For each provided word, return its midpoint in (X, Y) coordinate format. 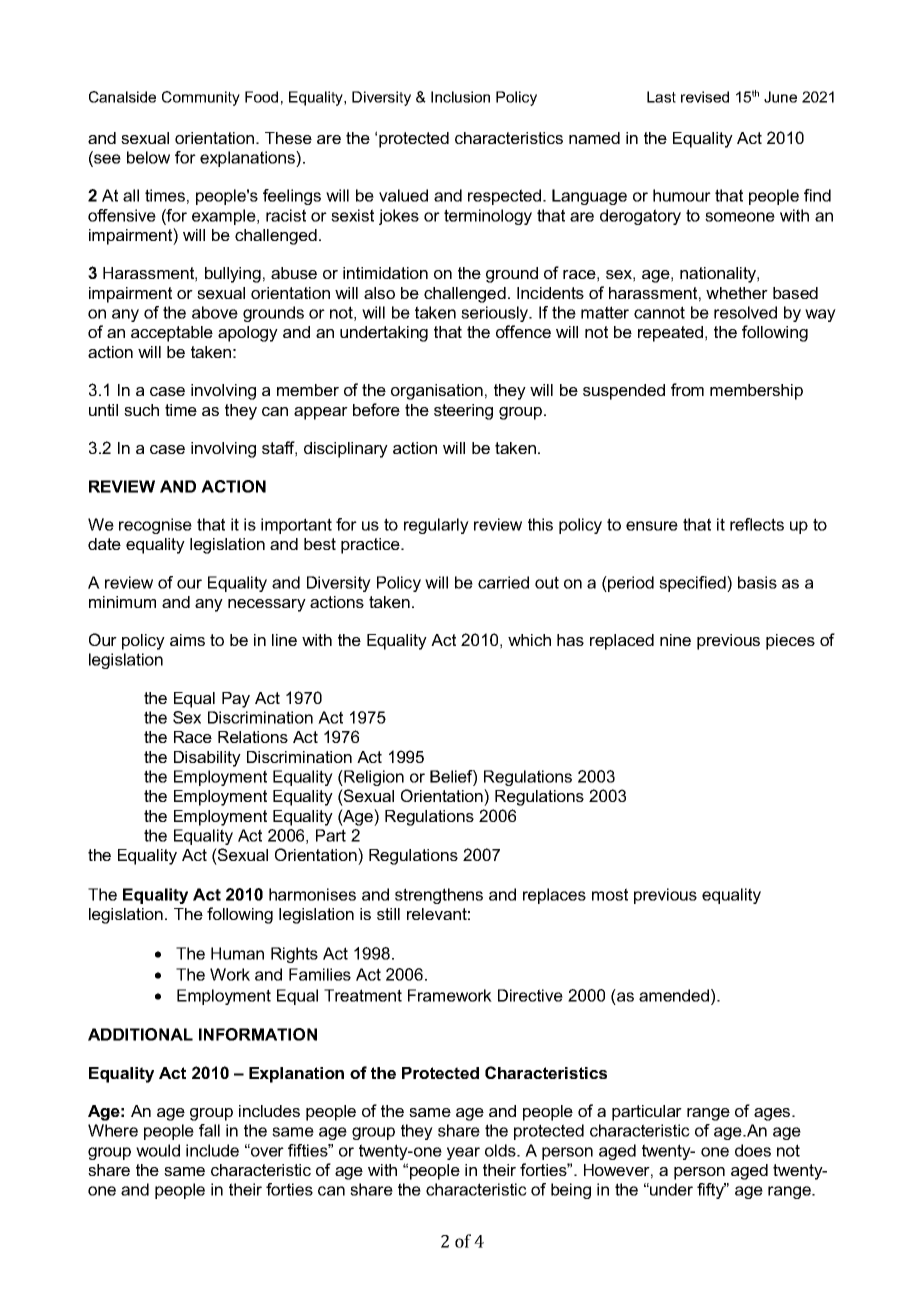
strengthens (439, 896)
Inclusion (460, 97)
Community (201, 98)
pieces (790, 642)
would (158, 1150)
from (687, 389)
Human (237, 953)
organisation (437, 392)
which (529, 640)
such (141, 410)
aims (187, 640)
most (610, 894)
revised (705, 97)
